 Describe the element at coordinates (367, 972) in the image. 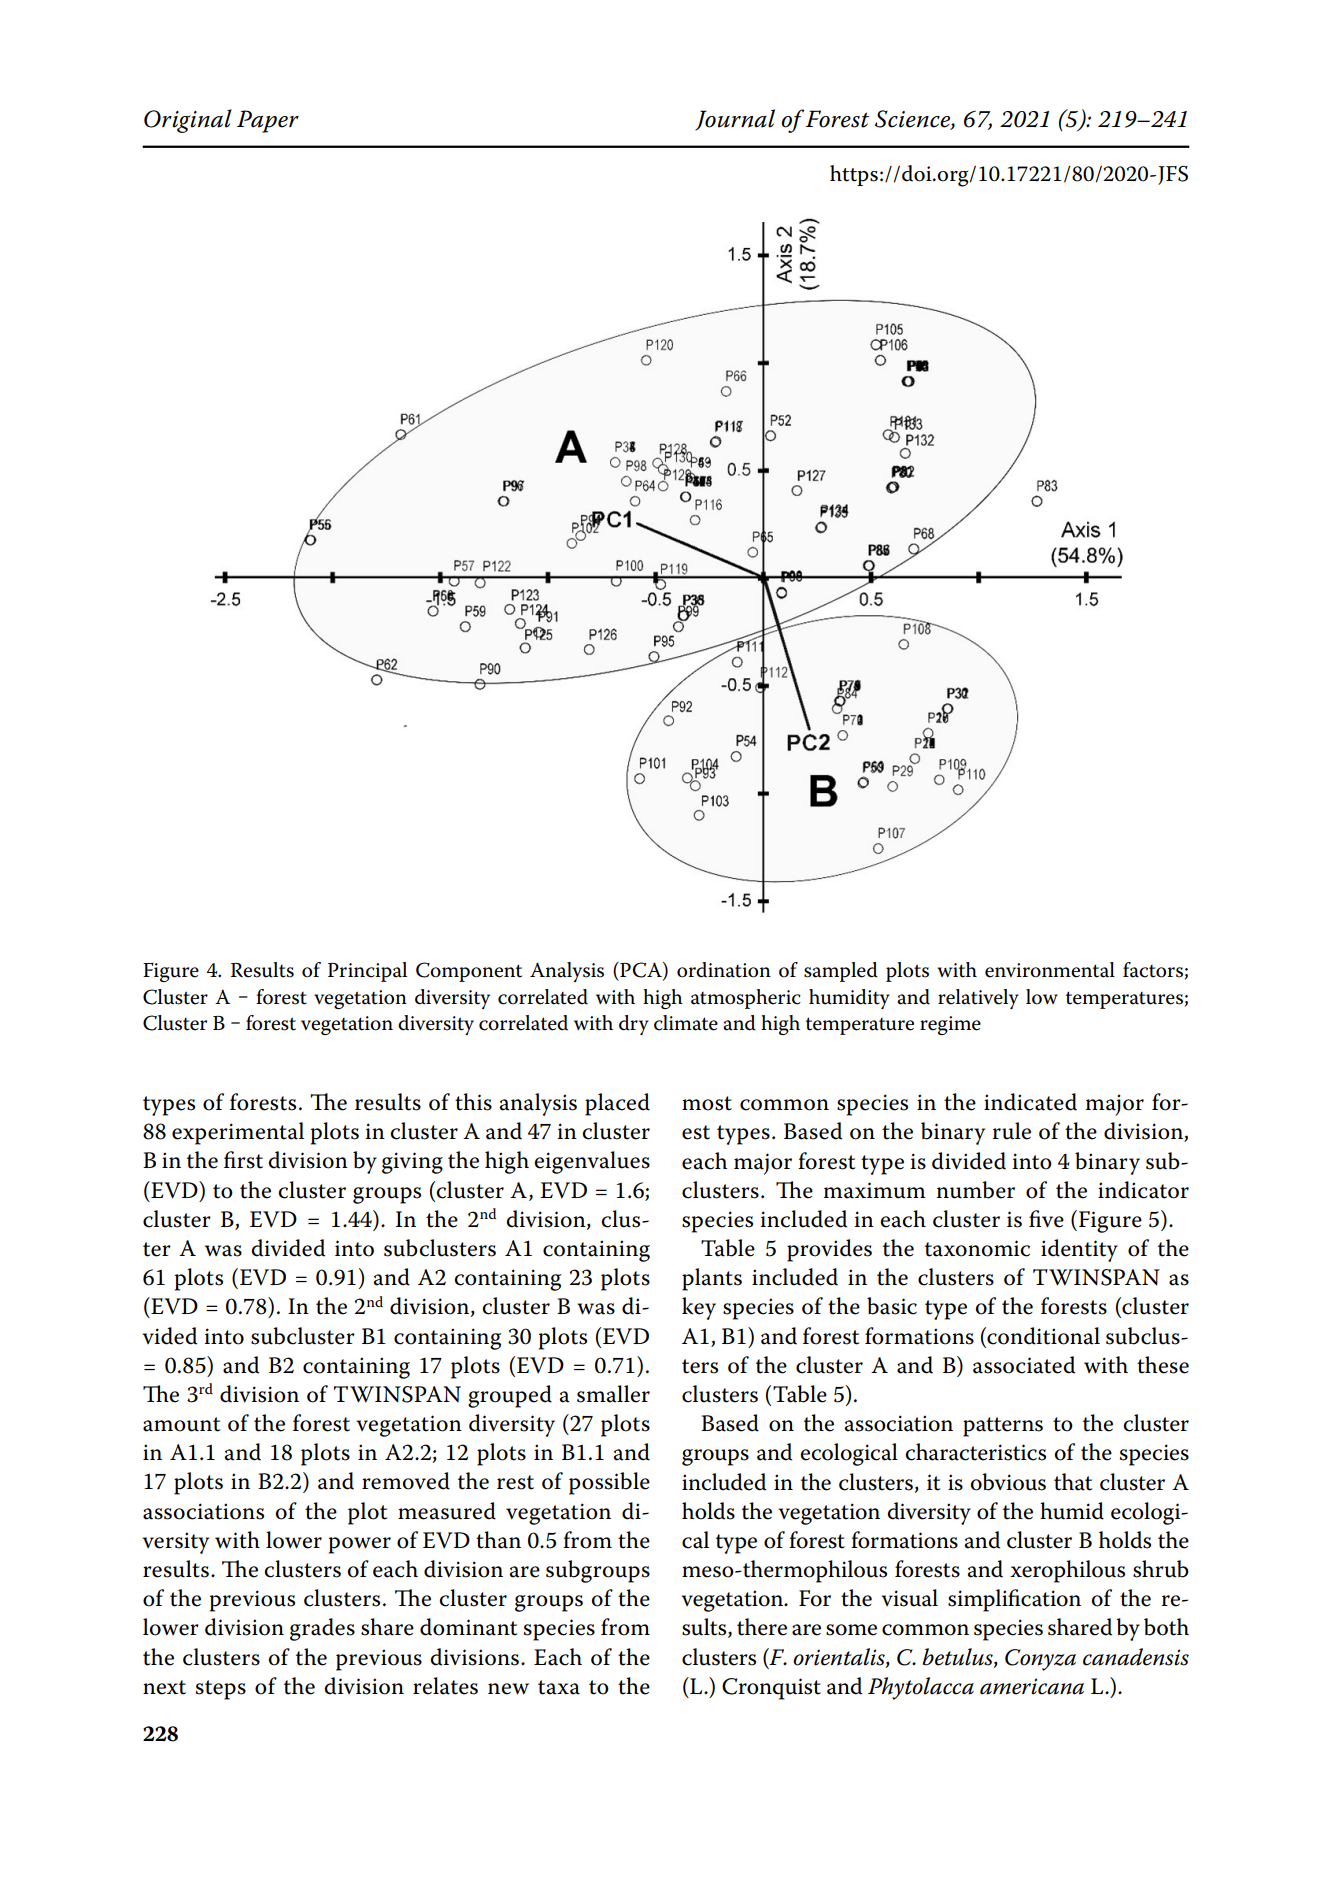

I see `Principal` at that location.
